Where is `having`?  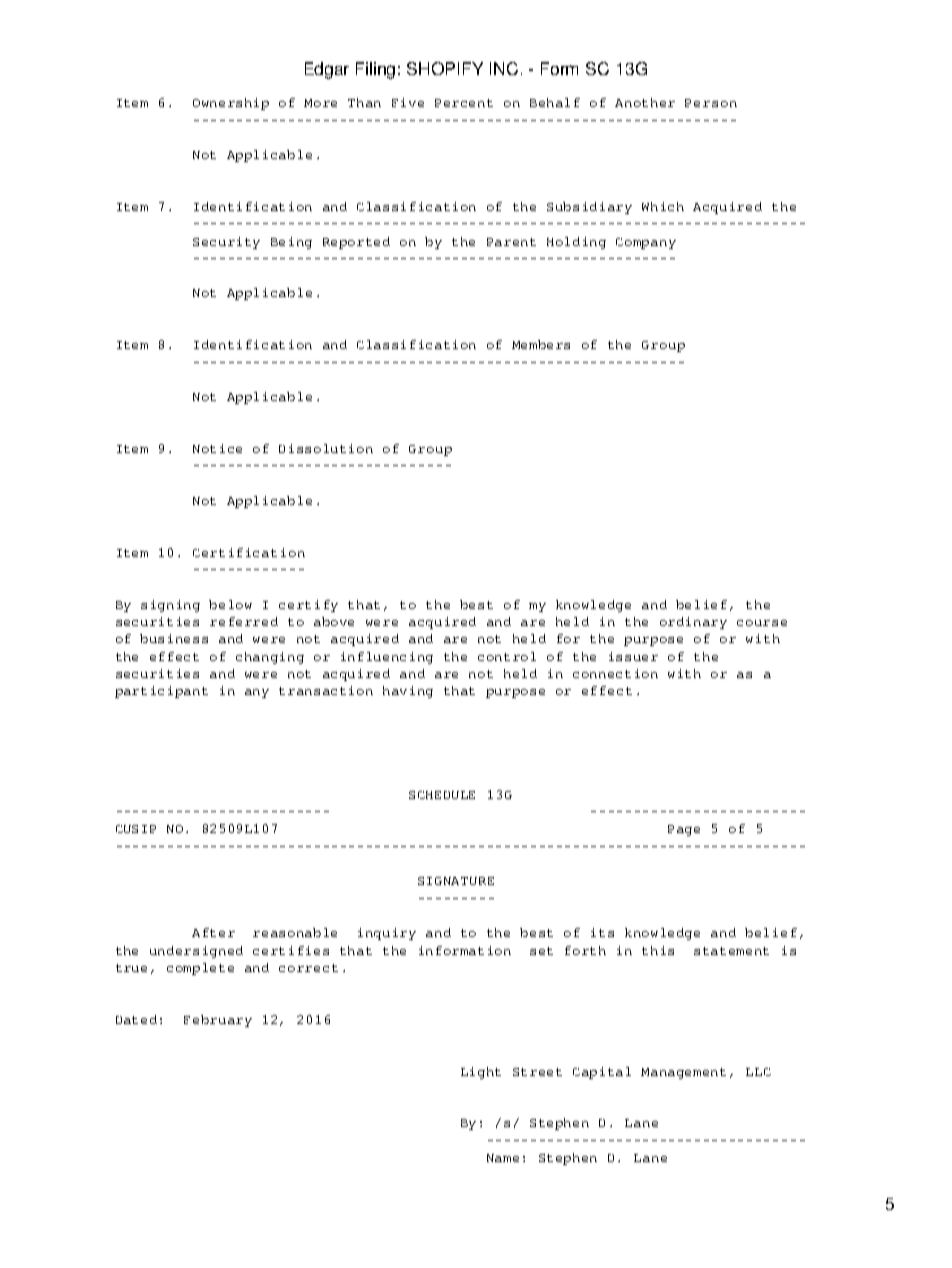
having is located at coordinates (408, 692).
